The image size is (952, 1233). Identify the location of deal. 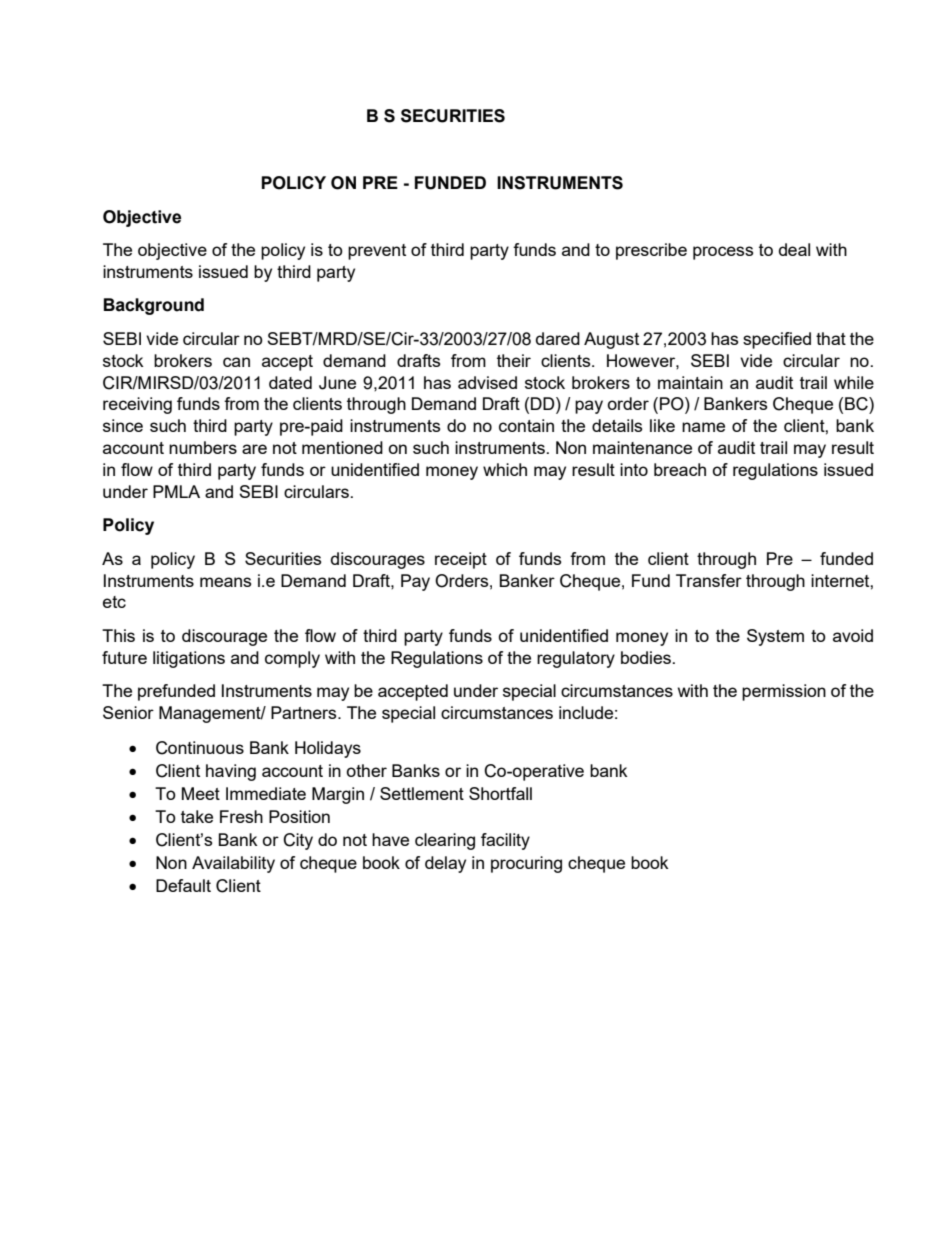
(794, 249).
